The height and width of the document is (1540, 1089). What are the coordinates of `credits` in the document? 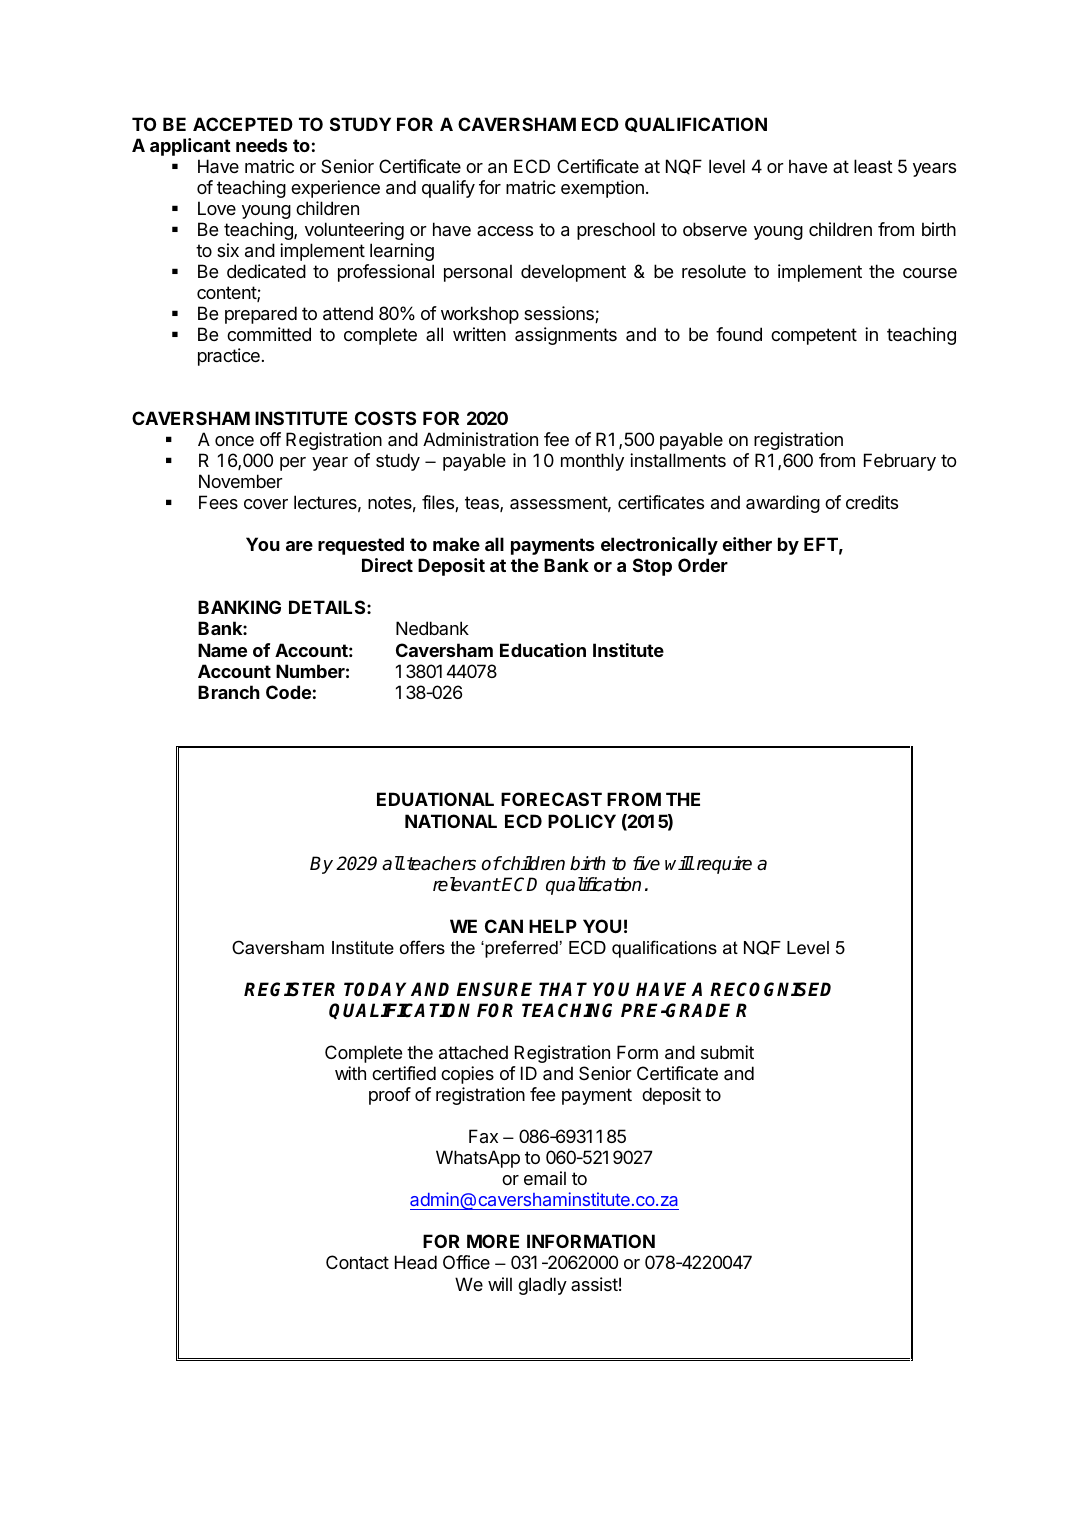 It's located at (872, 502).
